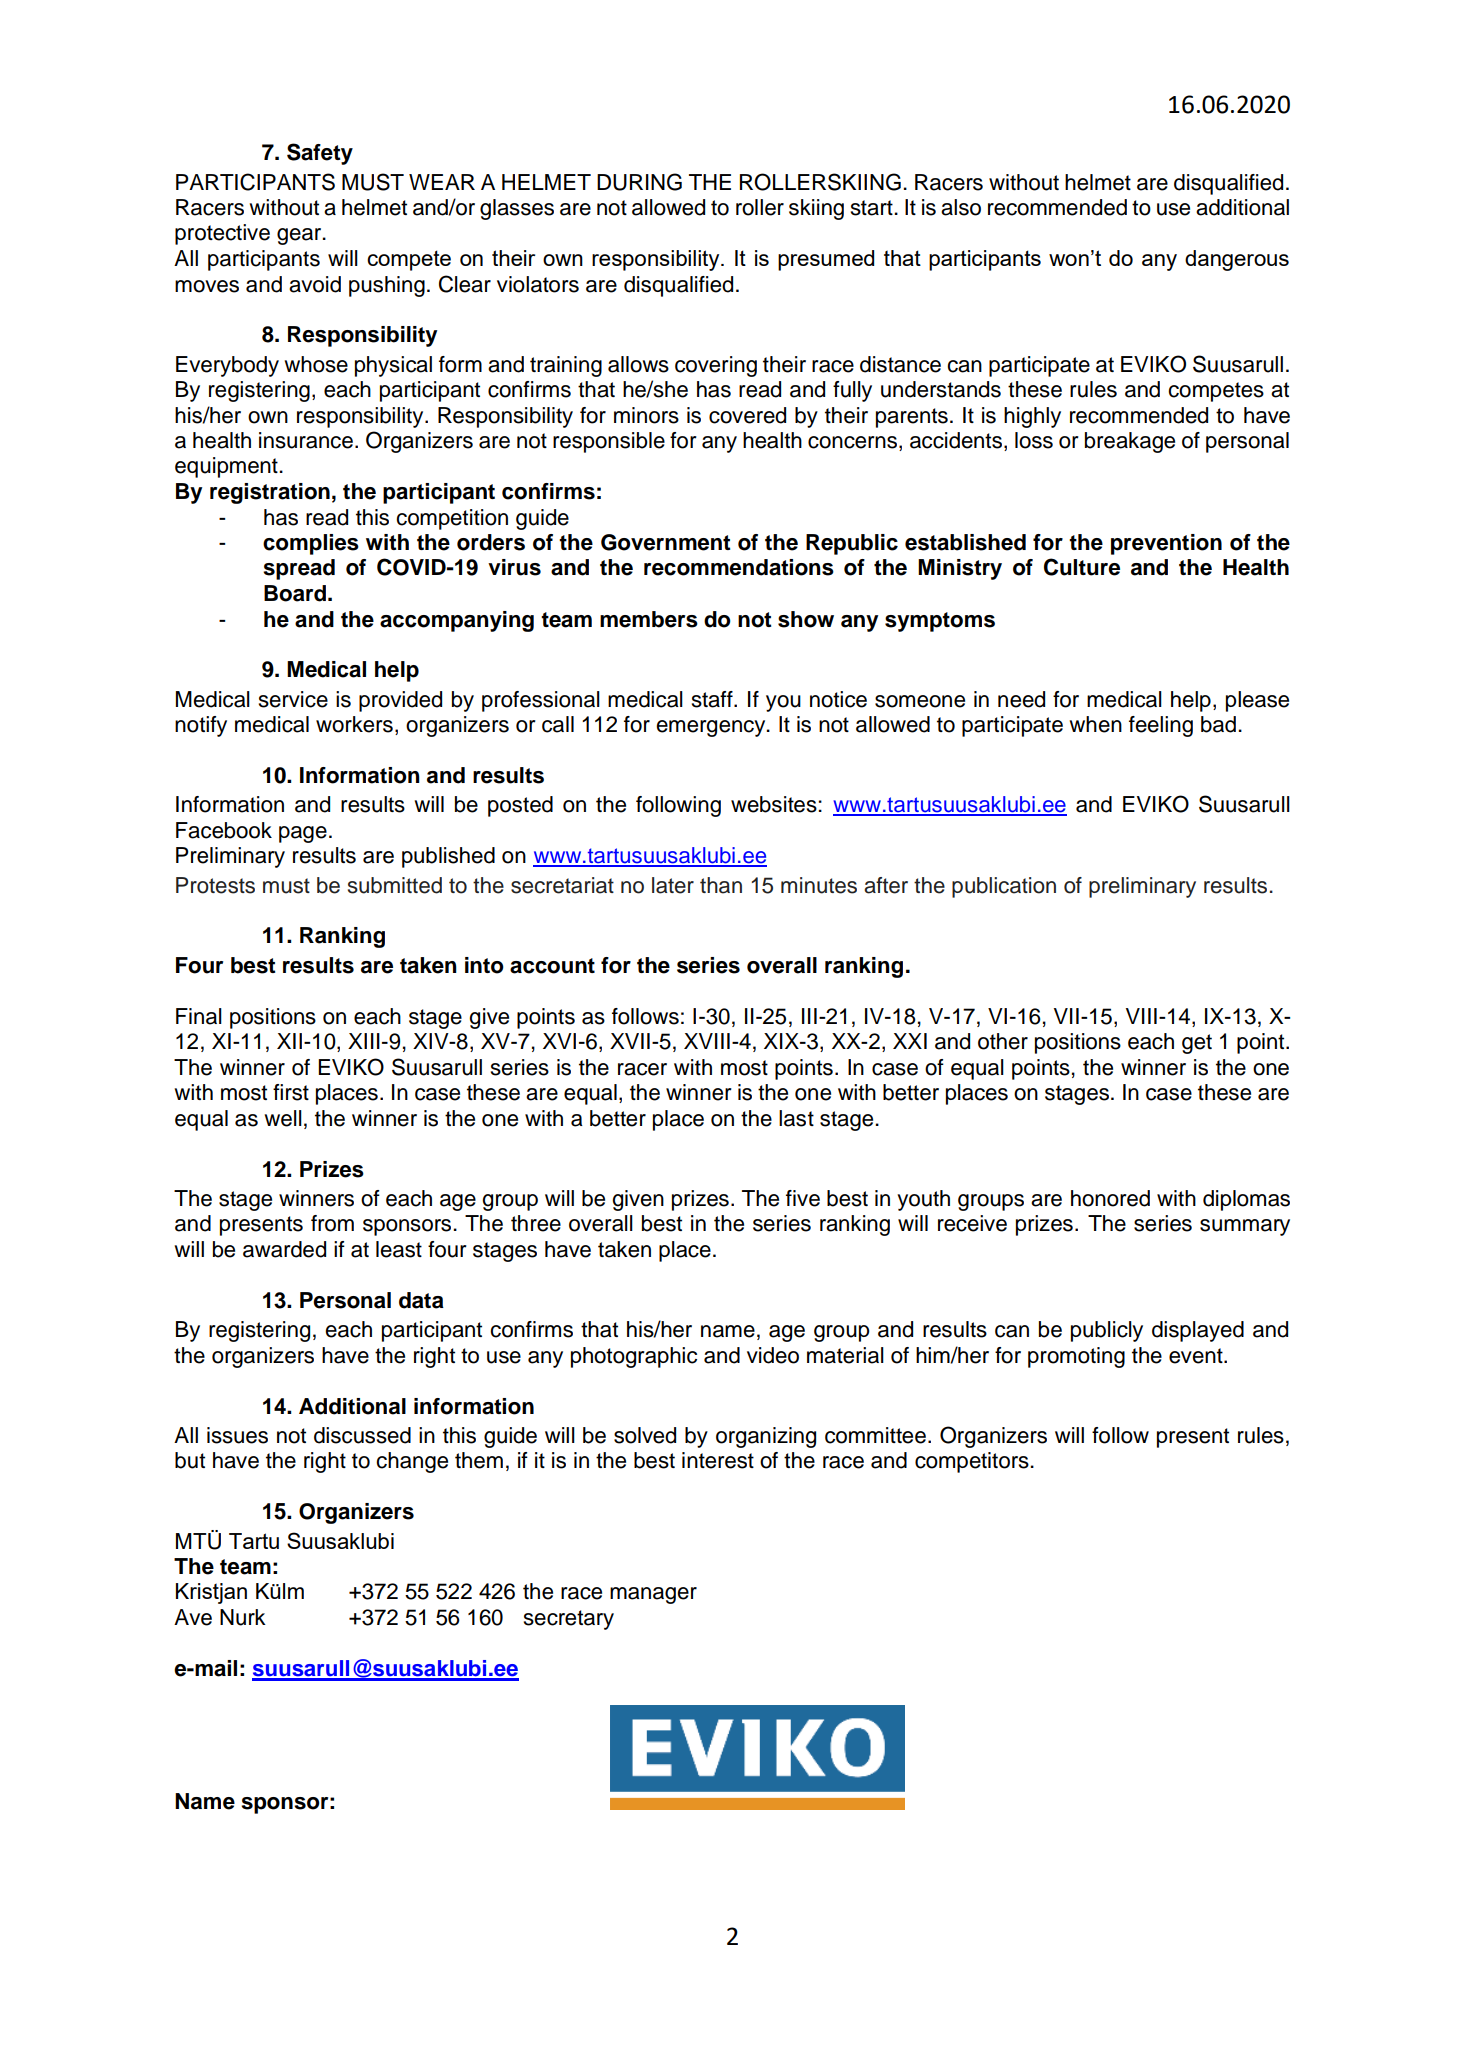 The image size is (1465, 2072). What do you see at coordinates (311, 544) in the document?
I see `complies` at bounding box center [311, 544].
